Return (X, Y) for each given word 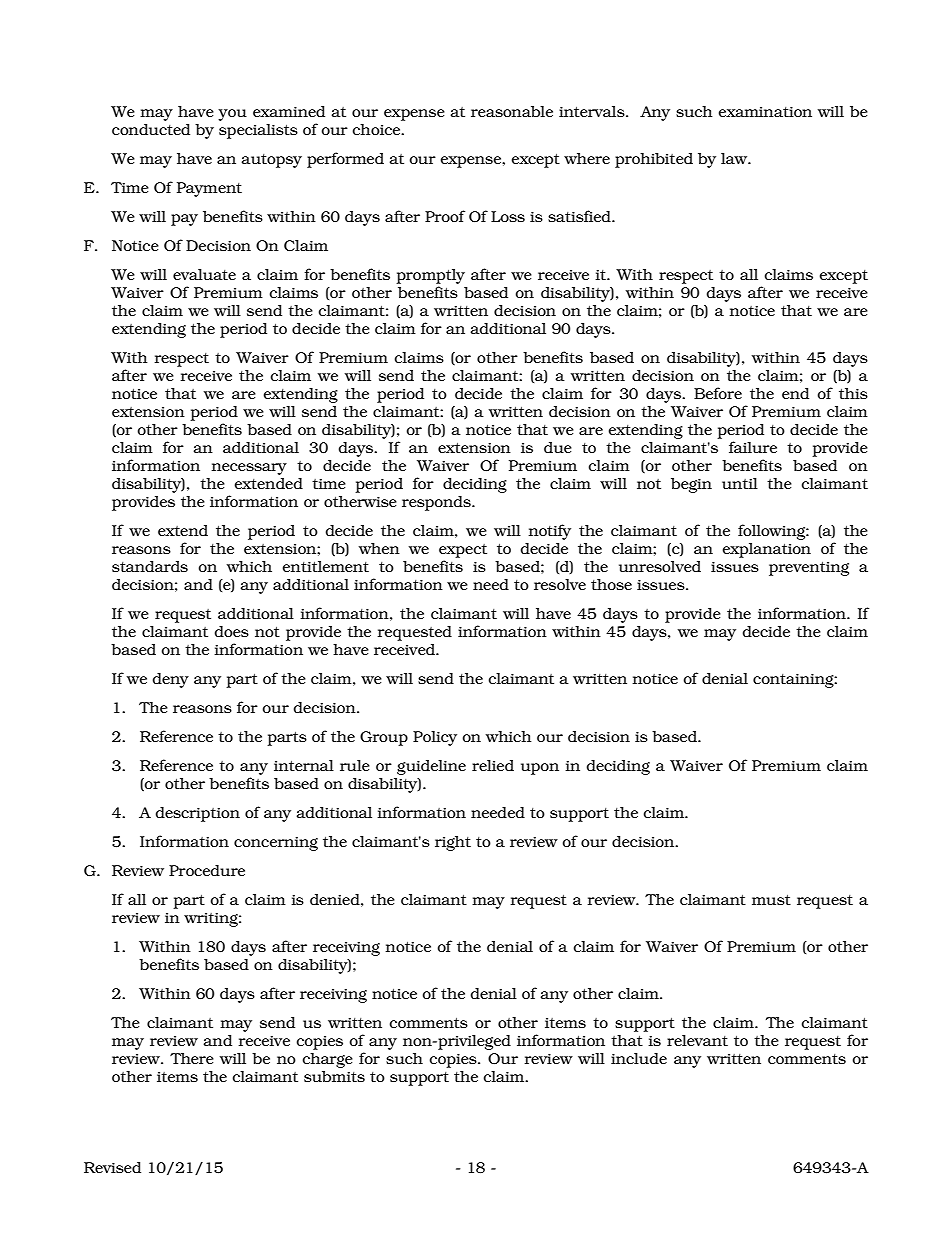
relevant (697, 1040)
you (232, 115)
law (735, 158)
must (771, 900)
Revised (112, 1167)
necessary (249, 469)
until (740, 483)
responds (437, 503)
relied (493, 765)
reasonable (512, 111)
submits (334, 1076)
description (198, 814)
